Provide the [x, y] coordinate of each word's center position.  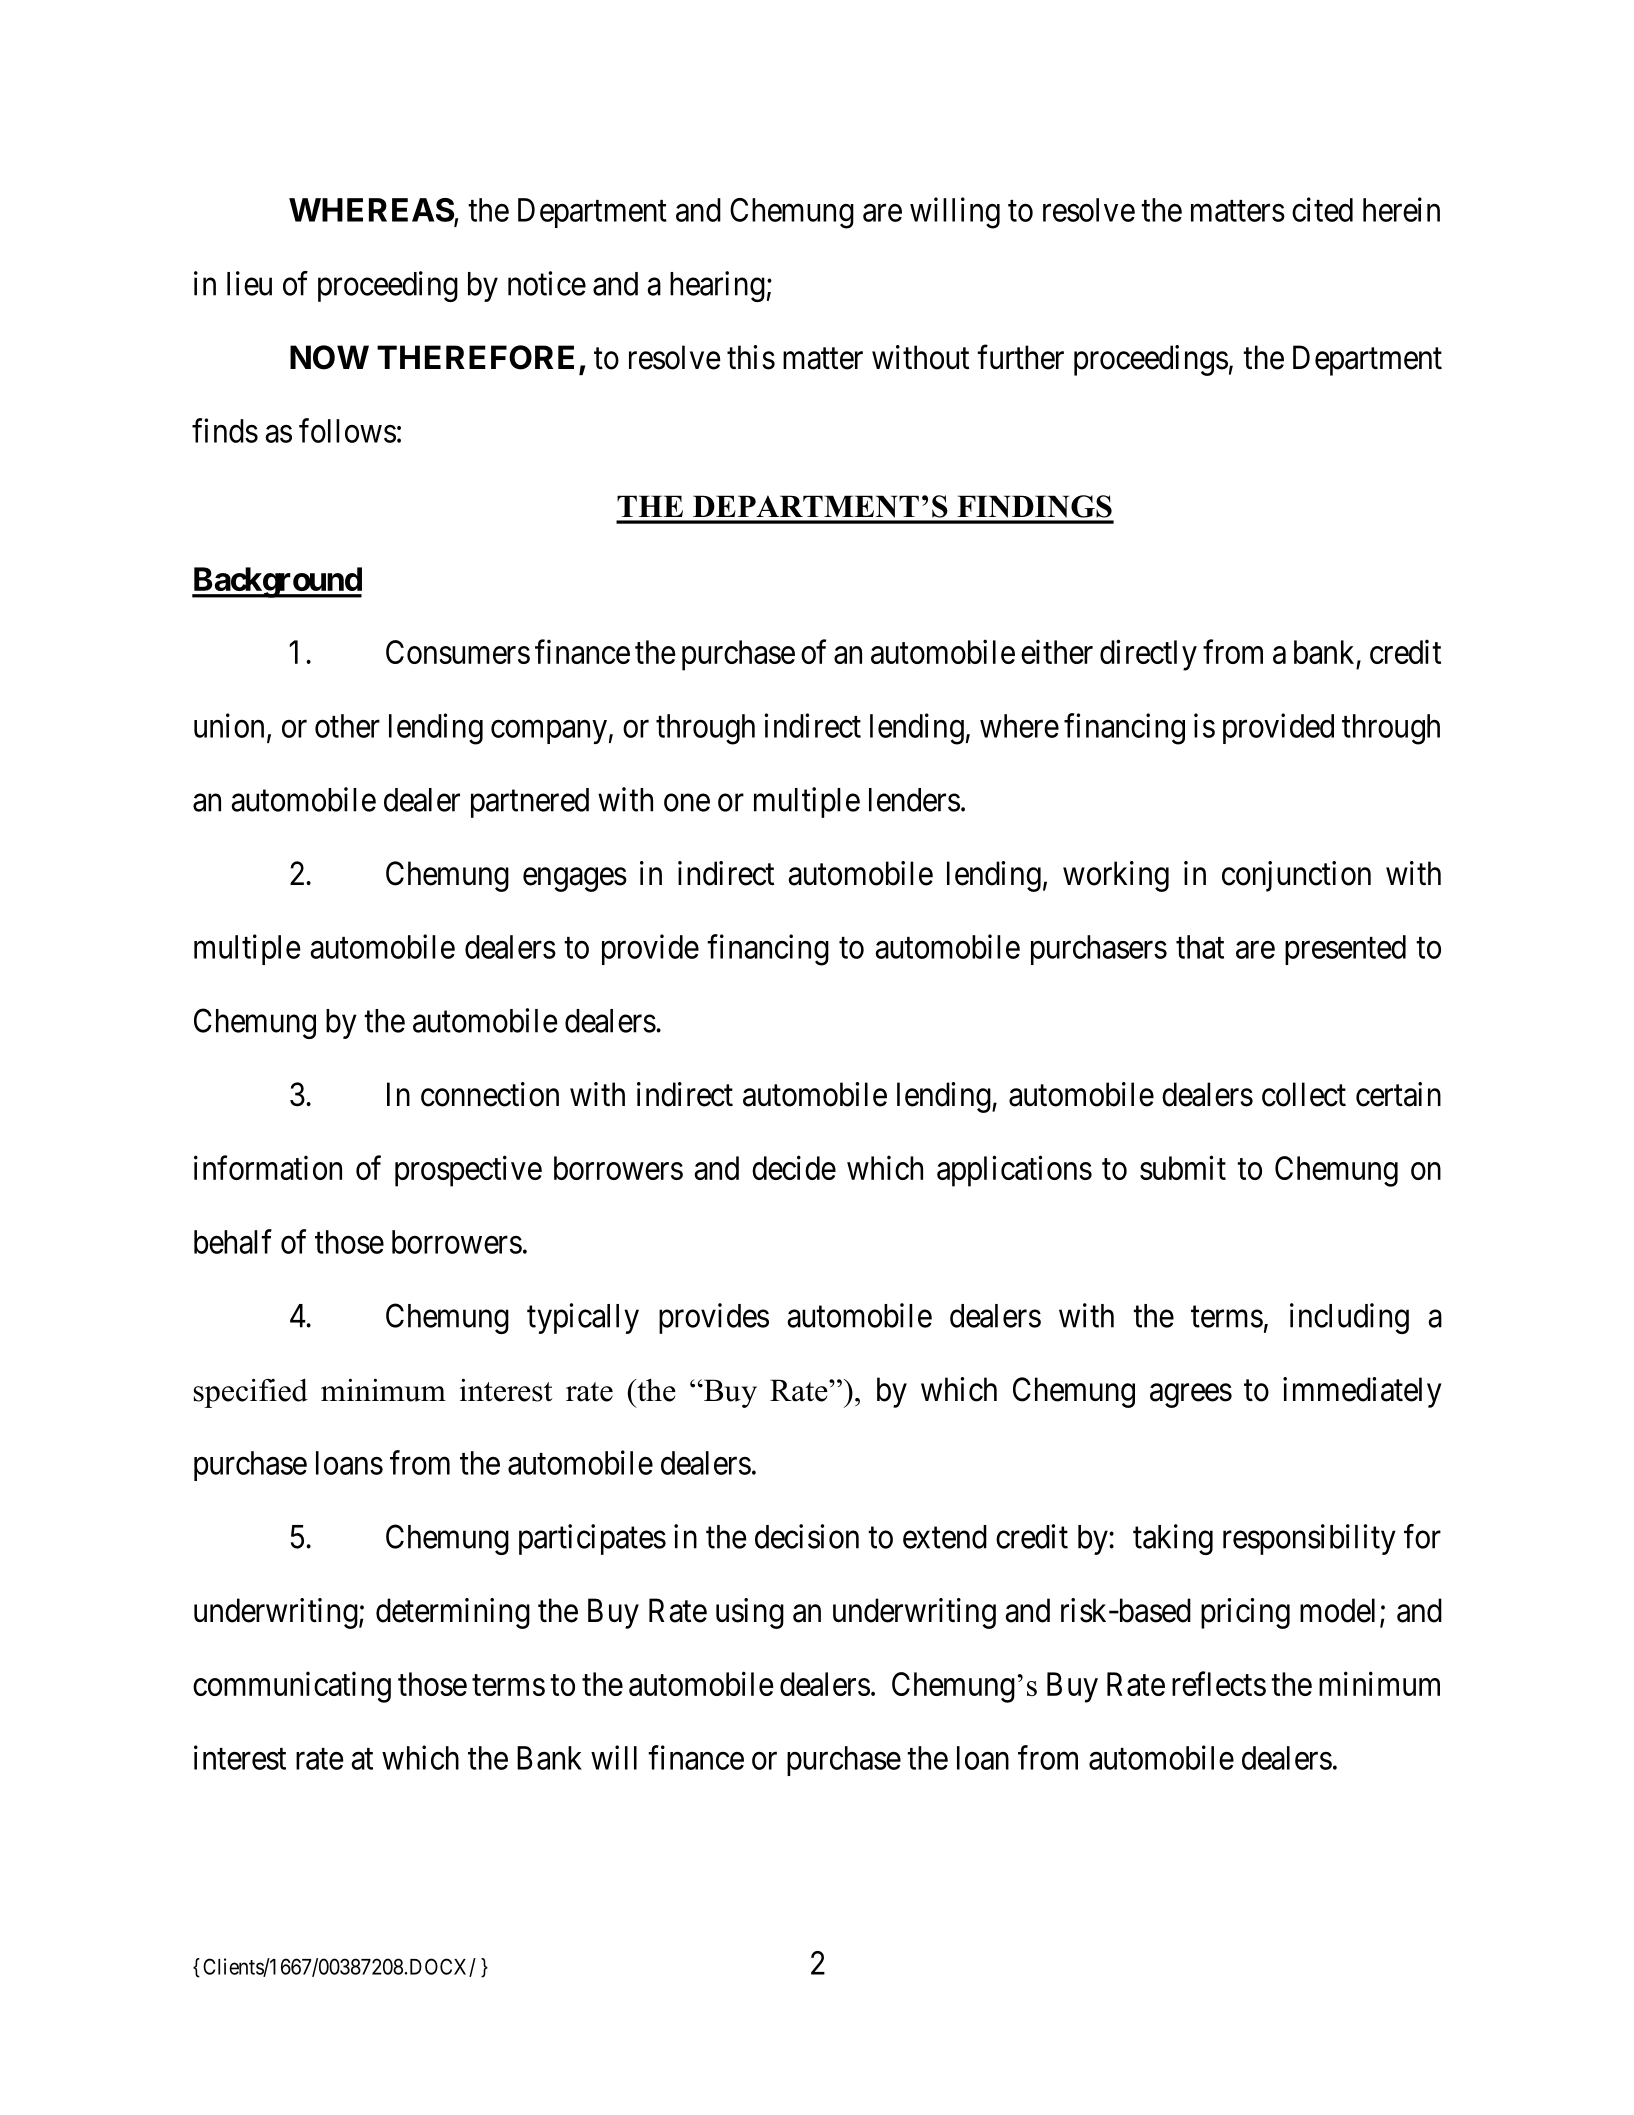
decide [794, 1167]
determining [453, 1613]
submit [1183, 1167]
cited [1322, 209]
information [268, 1167]
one [687, 803]
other [347, 726]
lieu [249, 283]
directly [1148, 655]
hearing [717, 286]
